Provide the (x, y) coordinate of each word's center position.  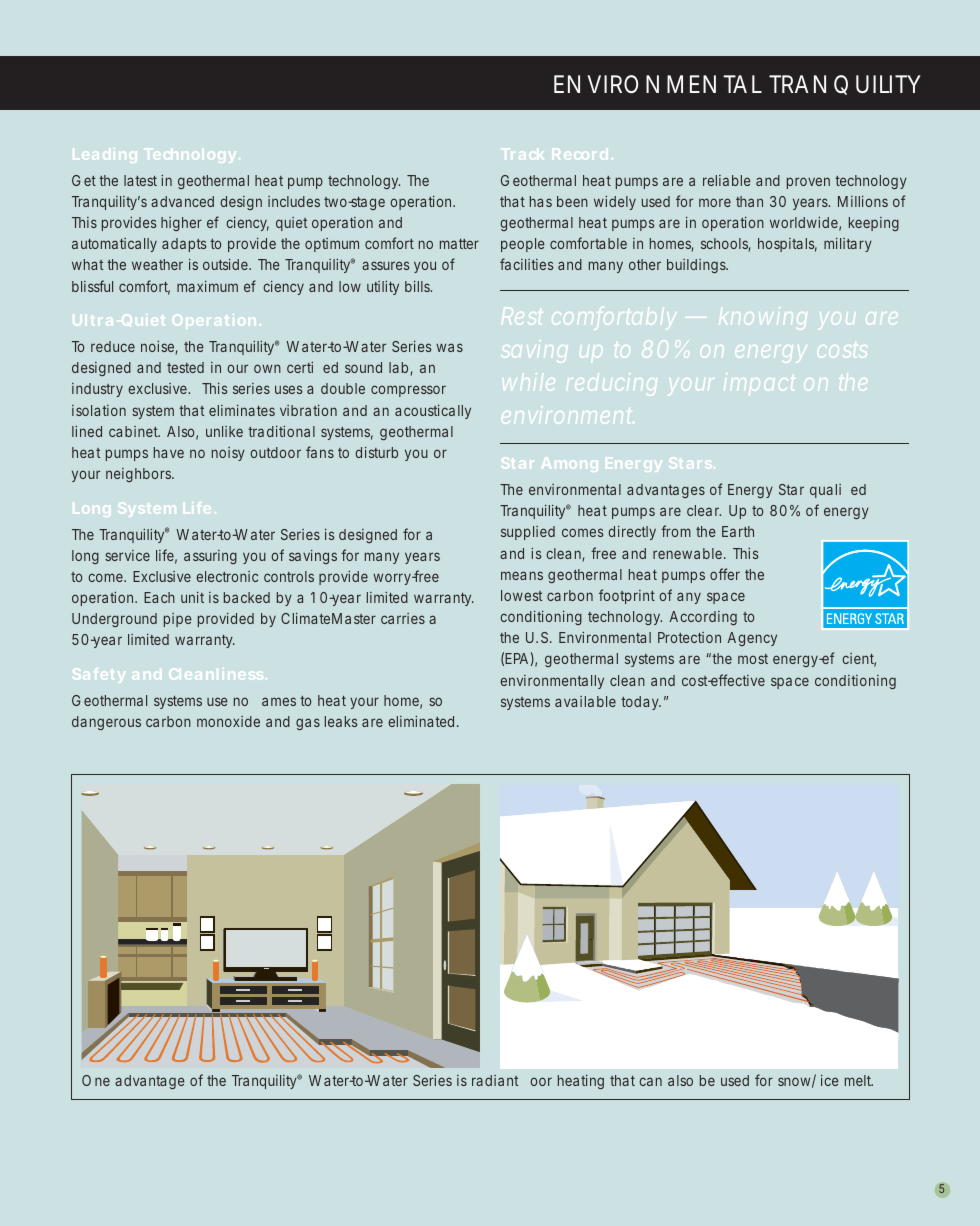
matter (459, 244)
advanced (182, 201)
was (449, 347)
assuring (210, 557)
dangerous (106, 723)
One (96, 1080)
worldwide (805, 224)
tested (185, 367)
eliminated (423, 721)
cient (859, 660)
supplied (528, 533)
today (641, 703)
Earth (738, 531)
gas (308, 724)
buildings (697, 266)
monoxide (228, 721)
